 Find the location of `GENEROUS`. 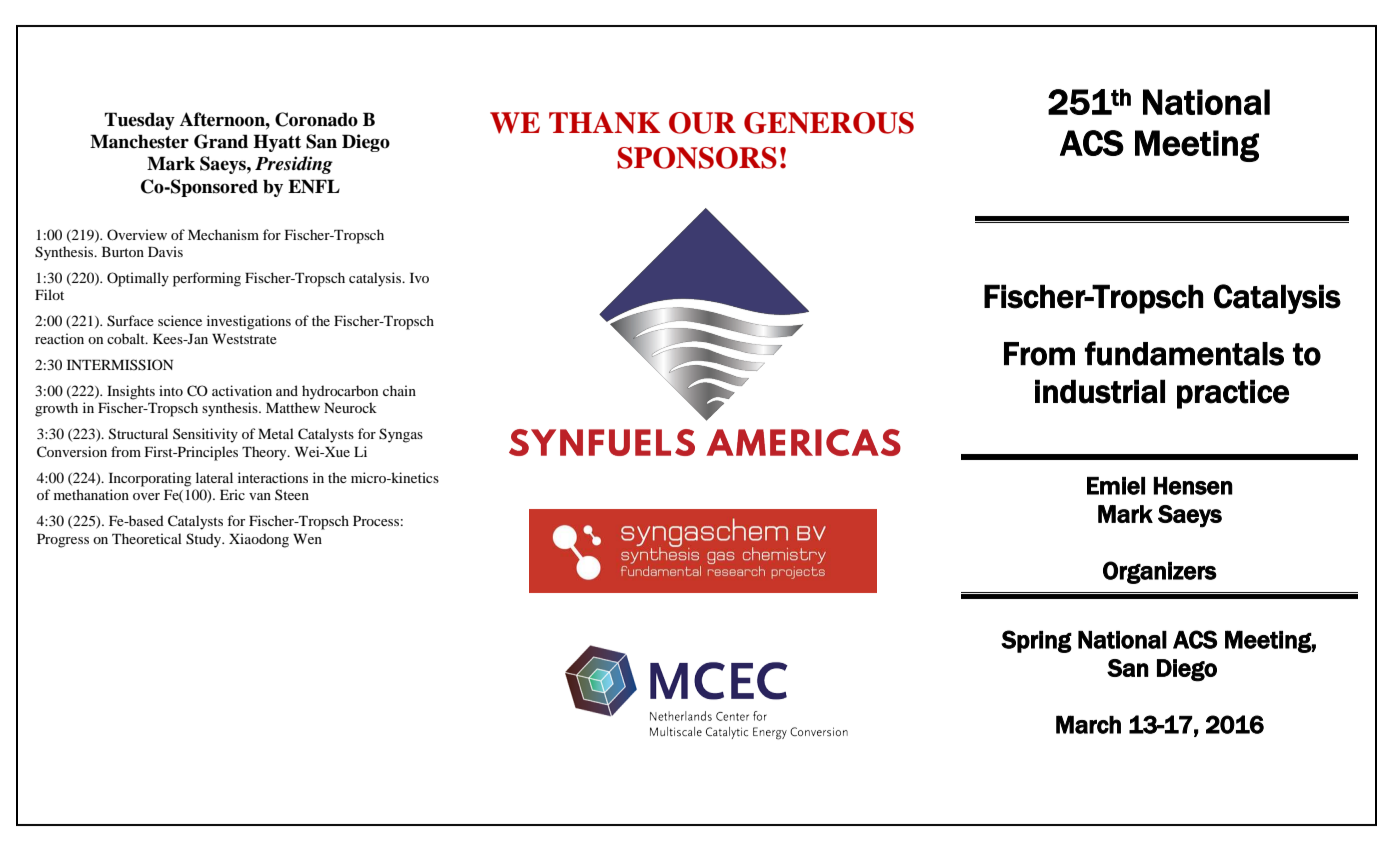

GENEROUS is located at coordinates (829, 123).
